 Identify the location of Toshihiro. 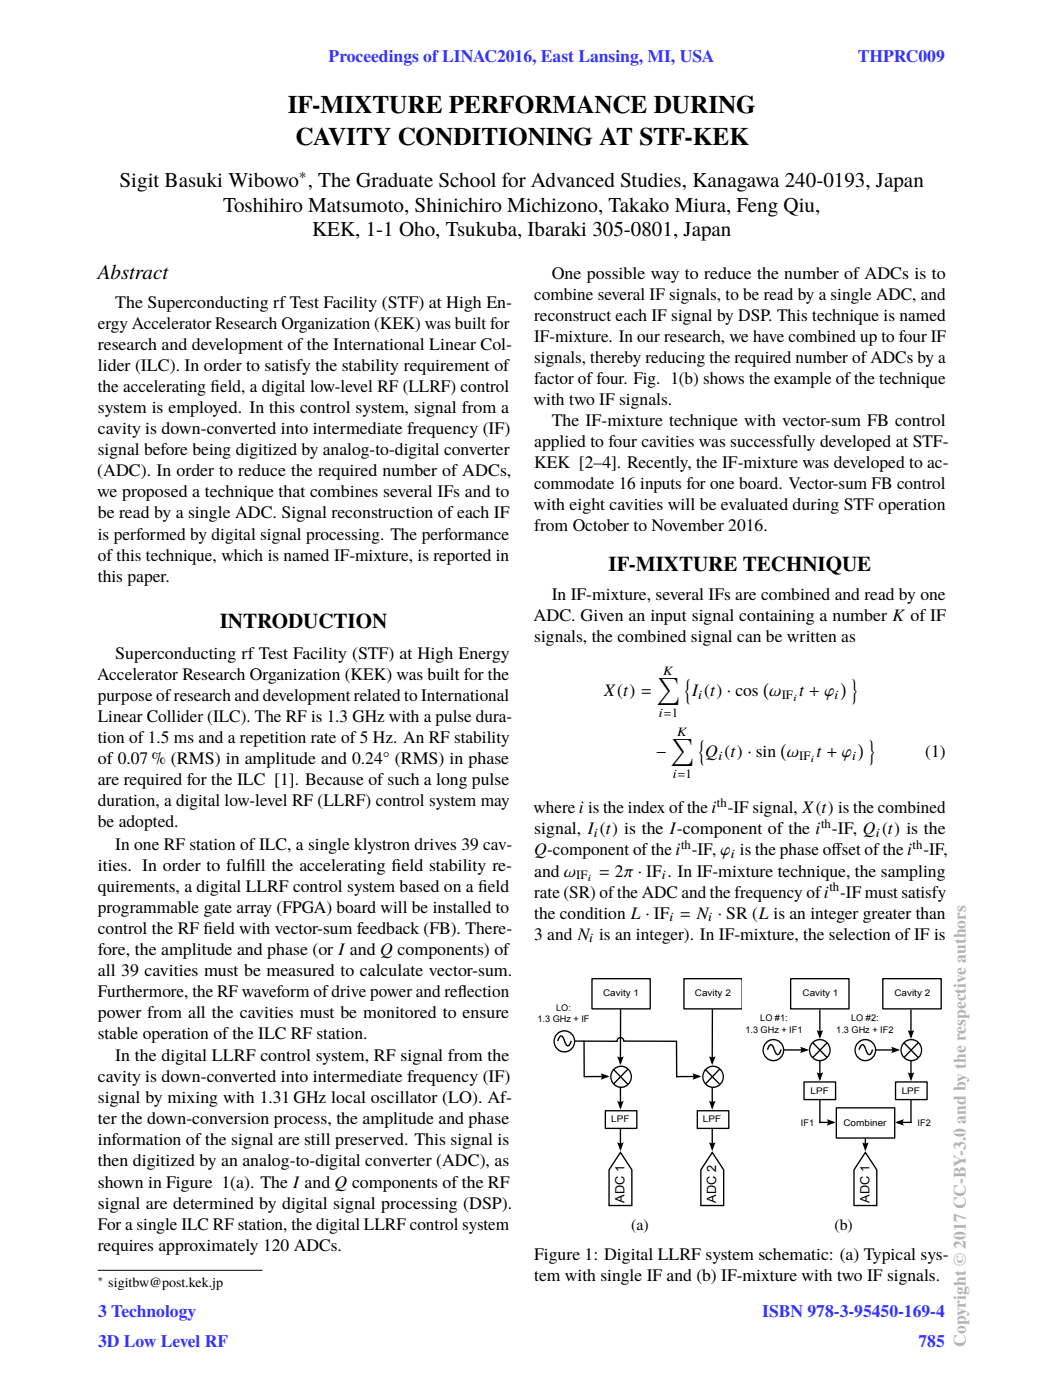
(263, 204).
